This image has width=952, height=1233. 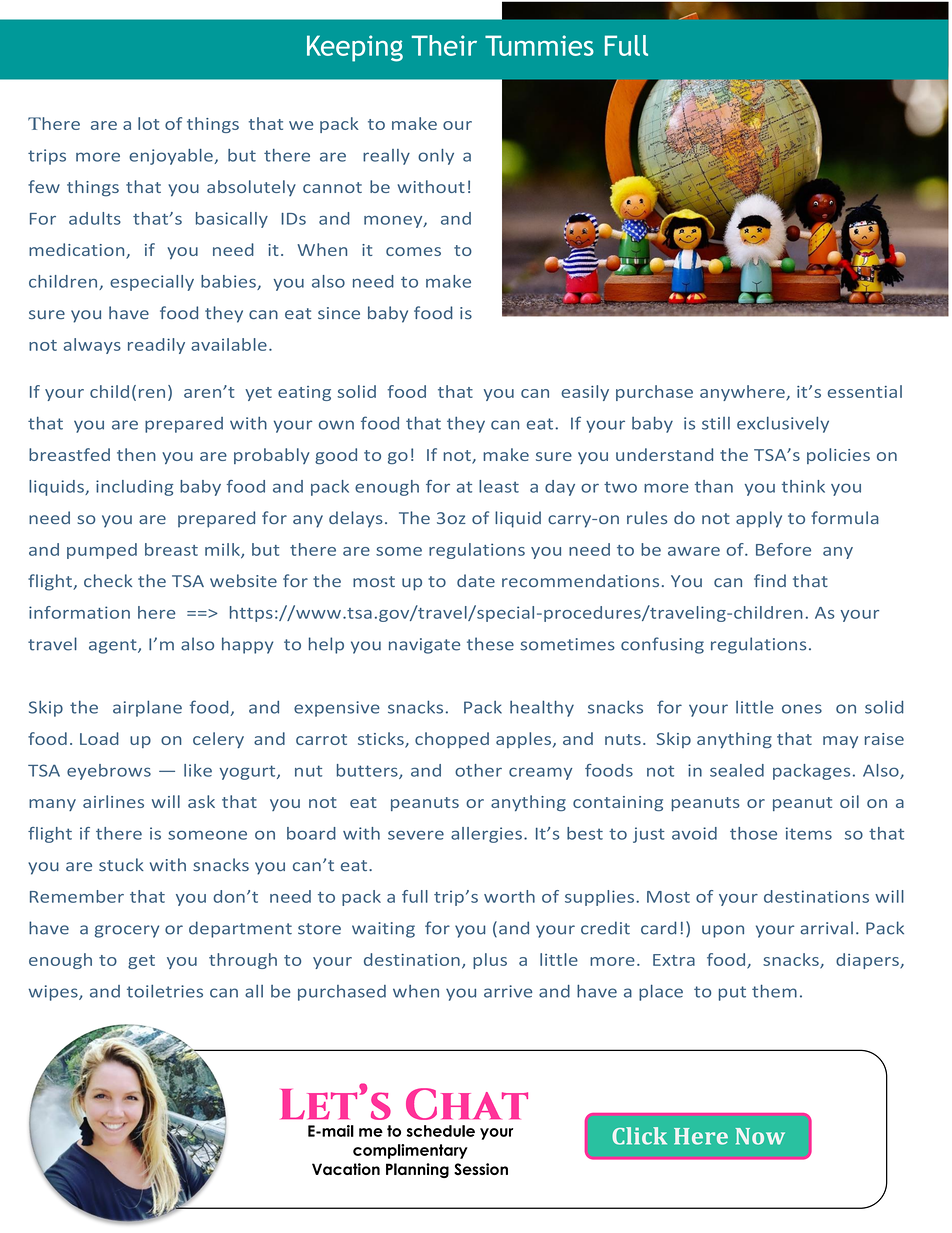 I want to click on Their, so click(x=444, y=45).
